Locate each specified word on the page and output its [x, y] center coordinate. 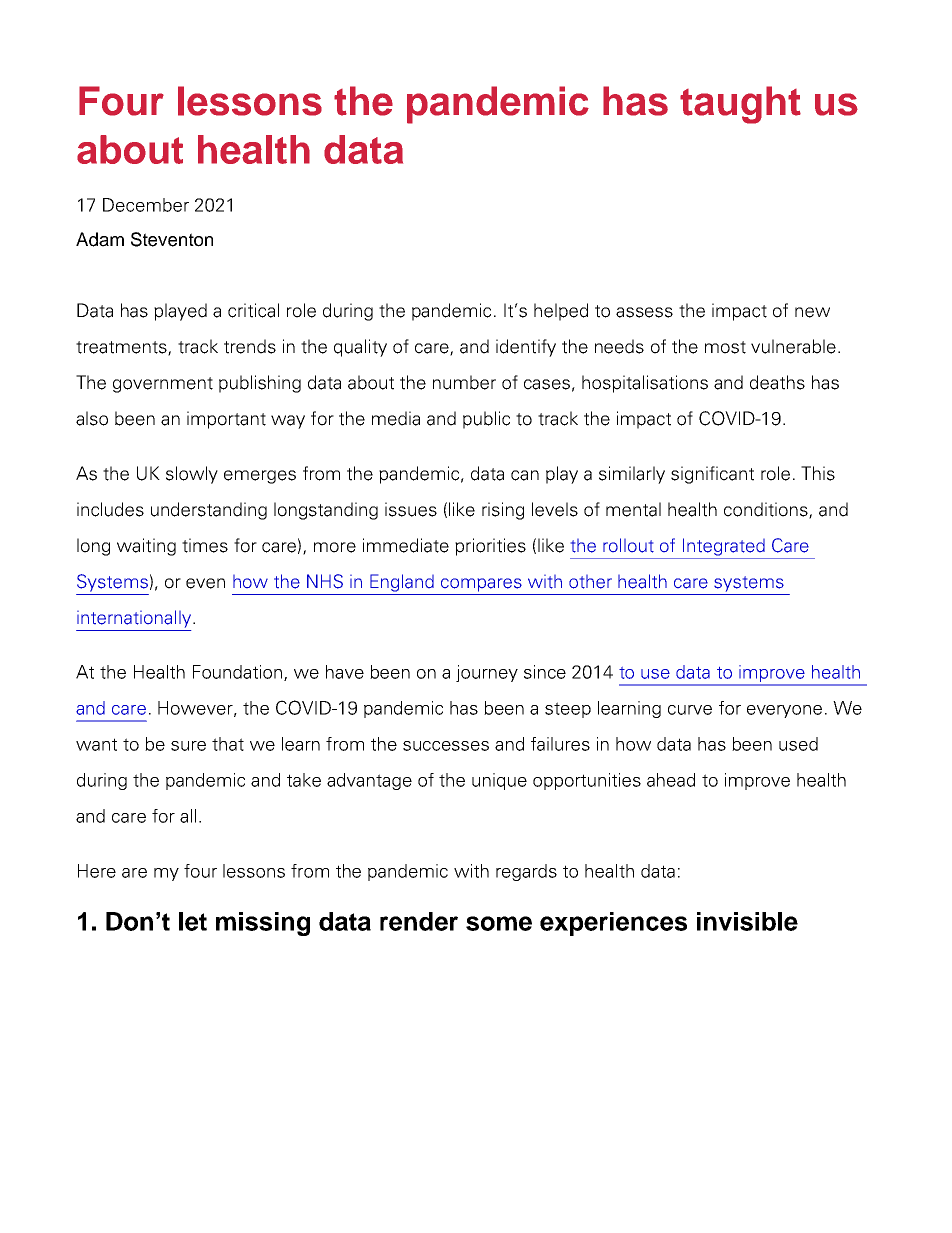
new [812, 312]
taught [740, 105]
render [419, 921]
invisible [747, 921]
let [193, 921]
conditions [767, 510]
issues [411, 509]
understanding [209, 511]
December [146, 205]
